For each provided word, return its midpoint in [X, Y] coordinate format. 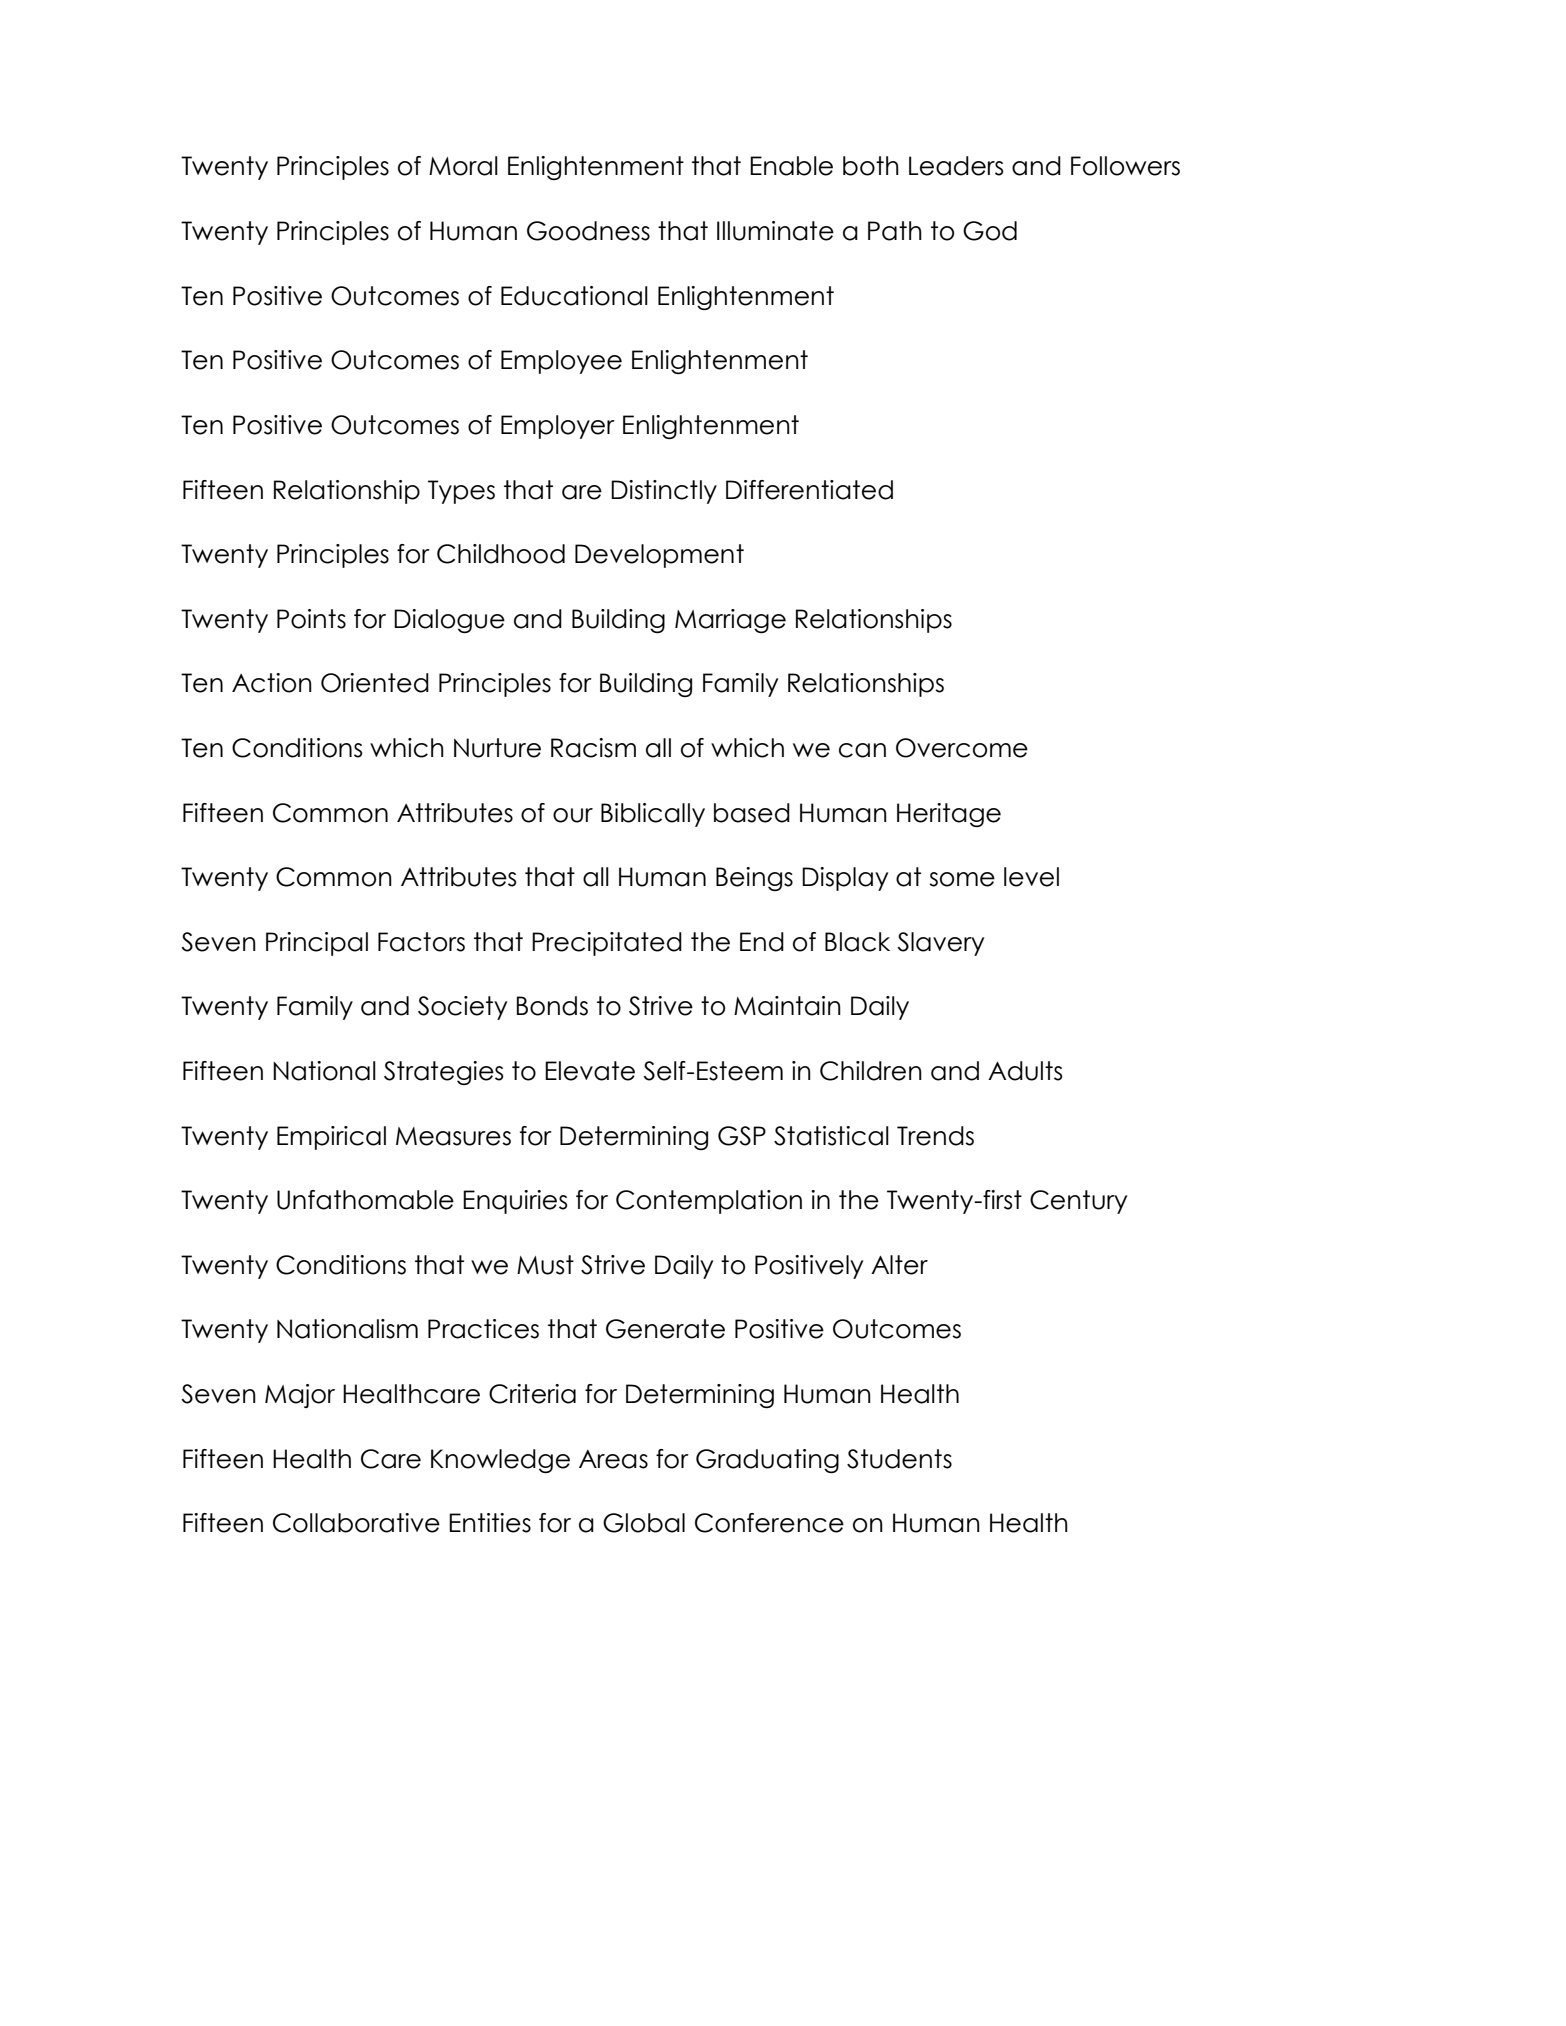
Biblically [653, 815]
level [1031, 877]
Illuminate [775, 231]
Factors [421, 942]
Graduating [767, 1461]
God [990, 231]
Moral [463, 166]
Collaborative [356, 1523]
